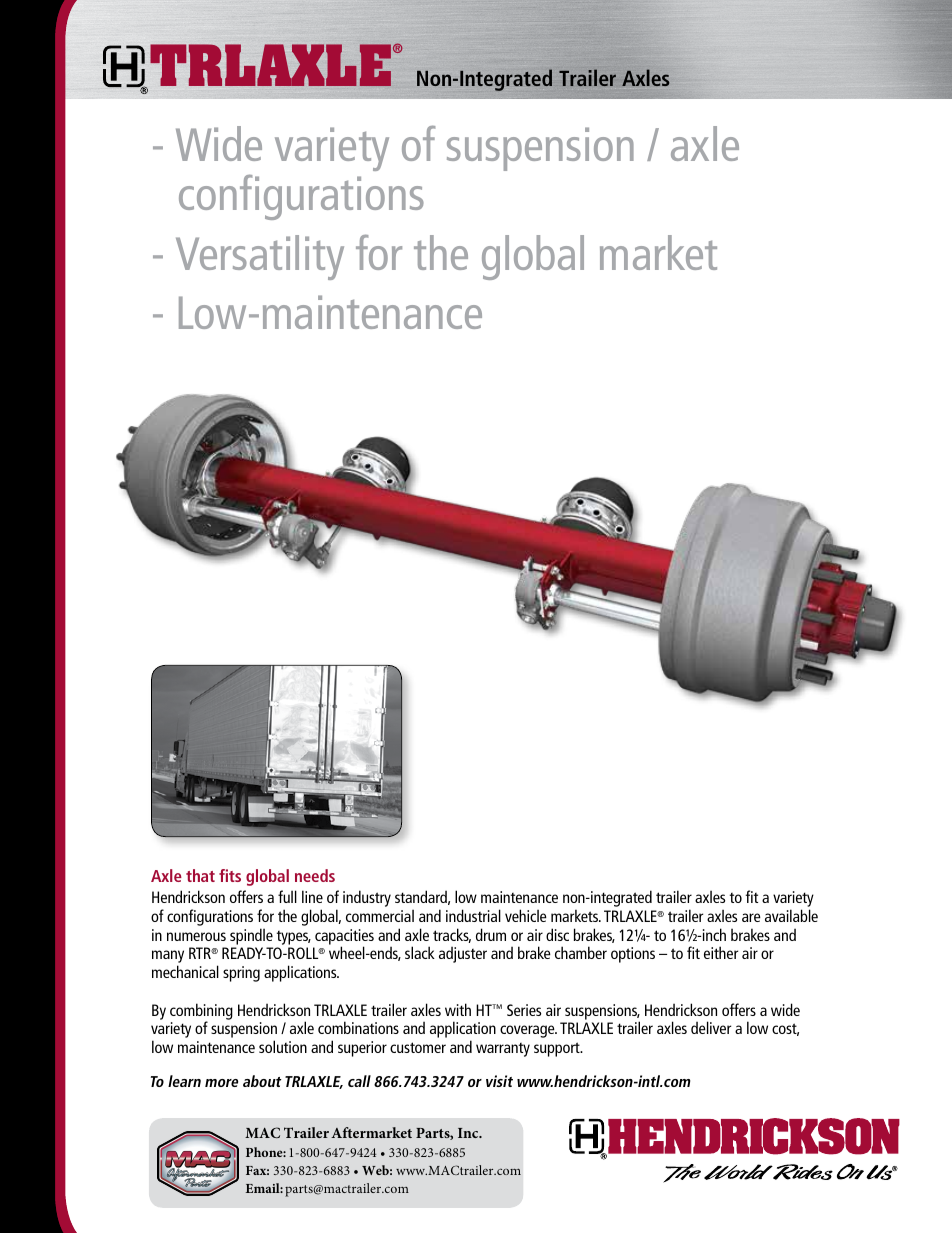 The width and height of the page is (952, 1233). What do you see at coordinates (458, 1009) in the page?
I see `with` at bounding box center [458, 1009].
